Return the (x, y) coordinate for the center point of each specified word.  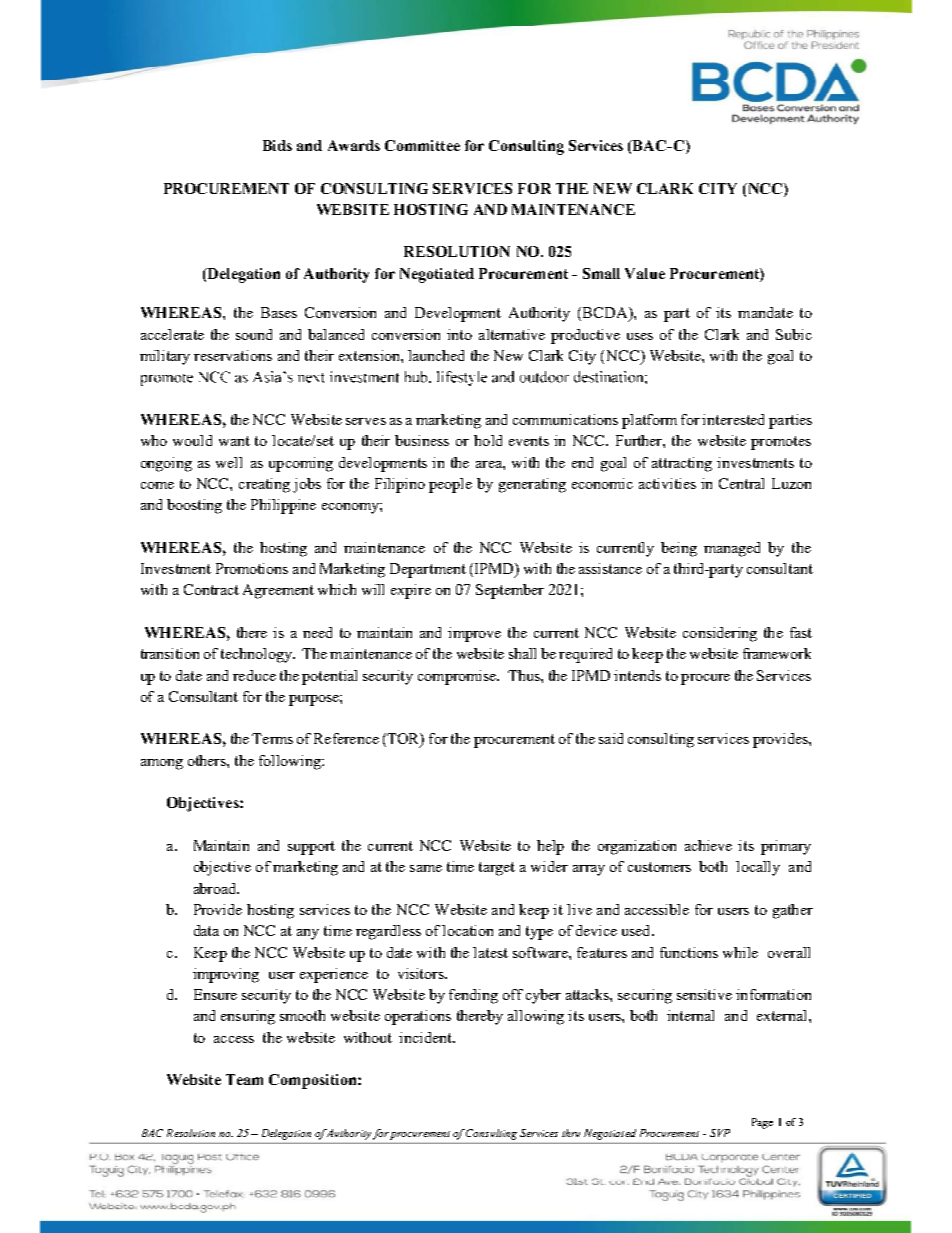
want (234, 441)
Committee (422, 145)
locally (758, 868)
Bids (277, 145)
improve (474, 634)
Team (244, 1079)
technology (258, 655)
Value (645, 273)
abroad (216, 888)
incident (427, 1037)
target (497, 869)
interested (733, 419)
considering (720, 634)
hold (488, 440)
